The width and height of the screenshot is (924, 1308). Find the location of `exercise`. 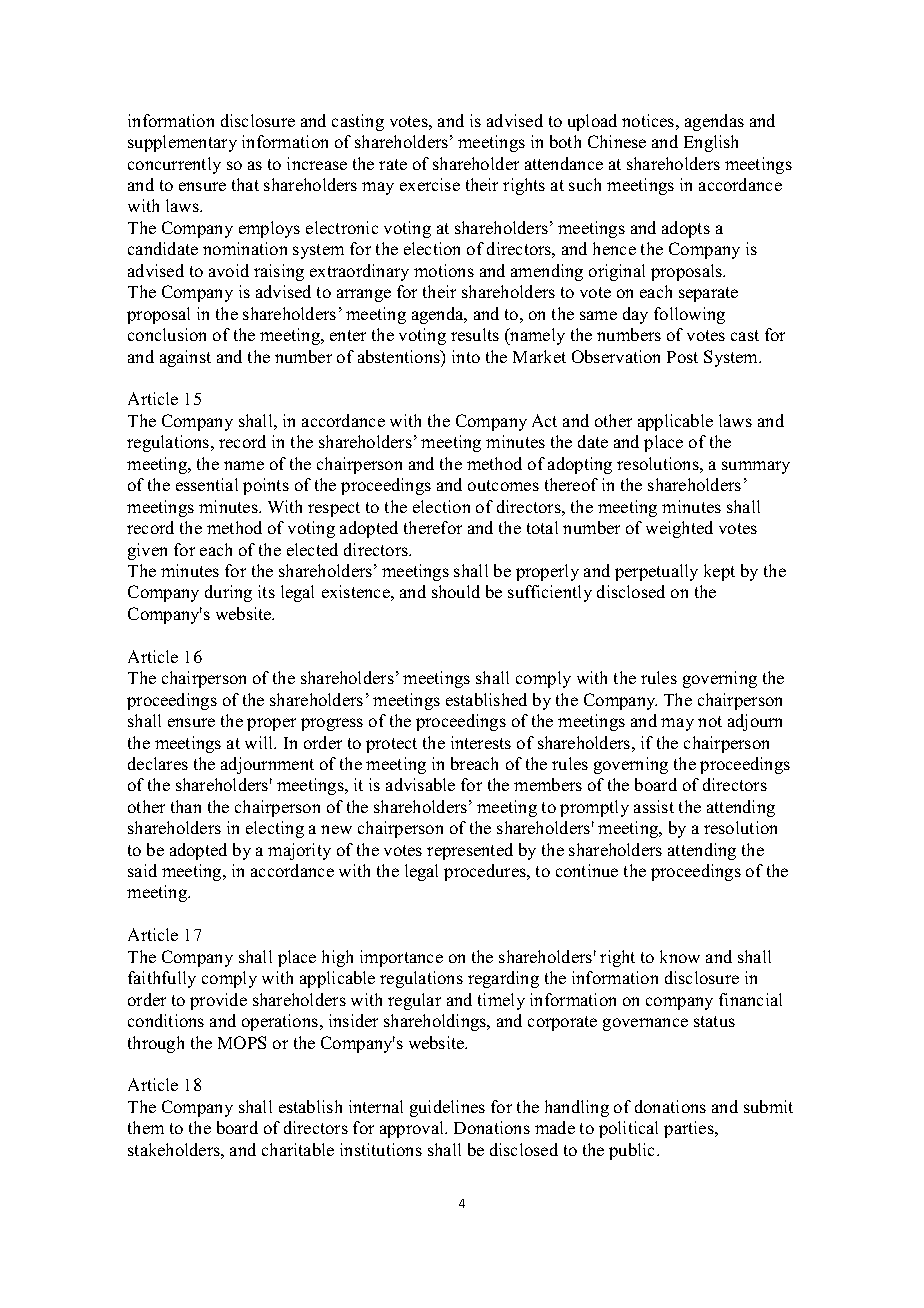

exercise is located at coordinates (430, 184).
